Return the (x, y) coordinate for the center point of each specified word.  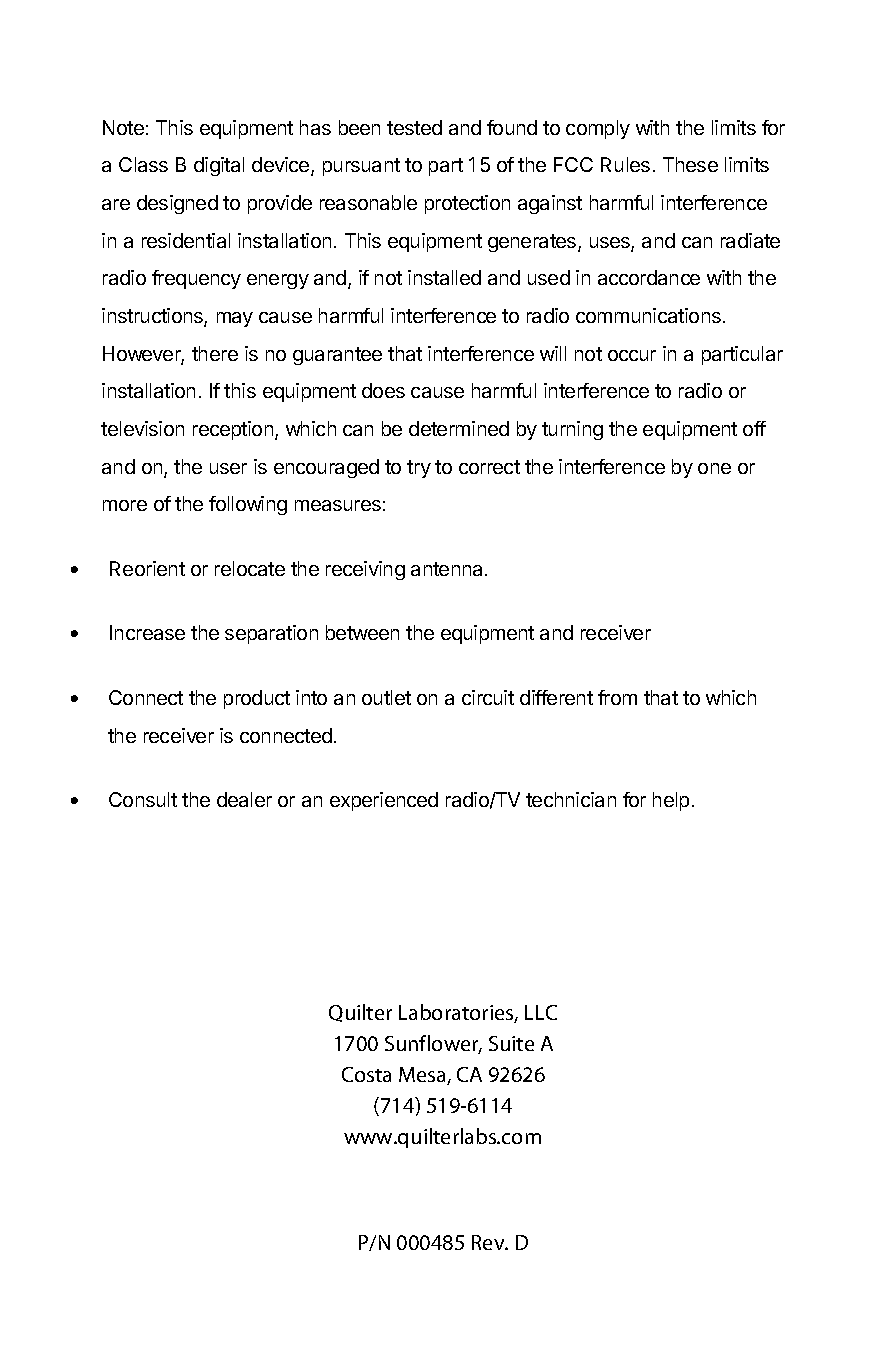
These (690, 164)
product (257, 699)
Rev (489, 1242)
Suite (511, 1043)
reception (233, 430)
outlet (386, 697)
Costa (366, 1074)
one (714, 468)
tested (414, 127)
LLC (541, 1012)
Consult (143, 799)
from (617, 697)
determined (459, 428)
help (671, 801)
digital (219, 166)
